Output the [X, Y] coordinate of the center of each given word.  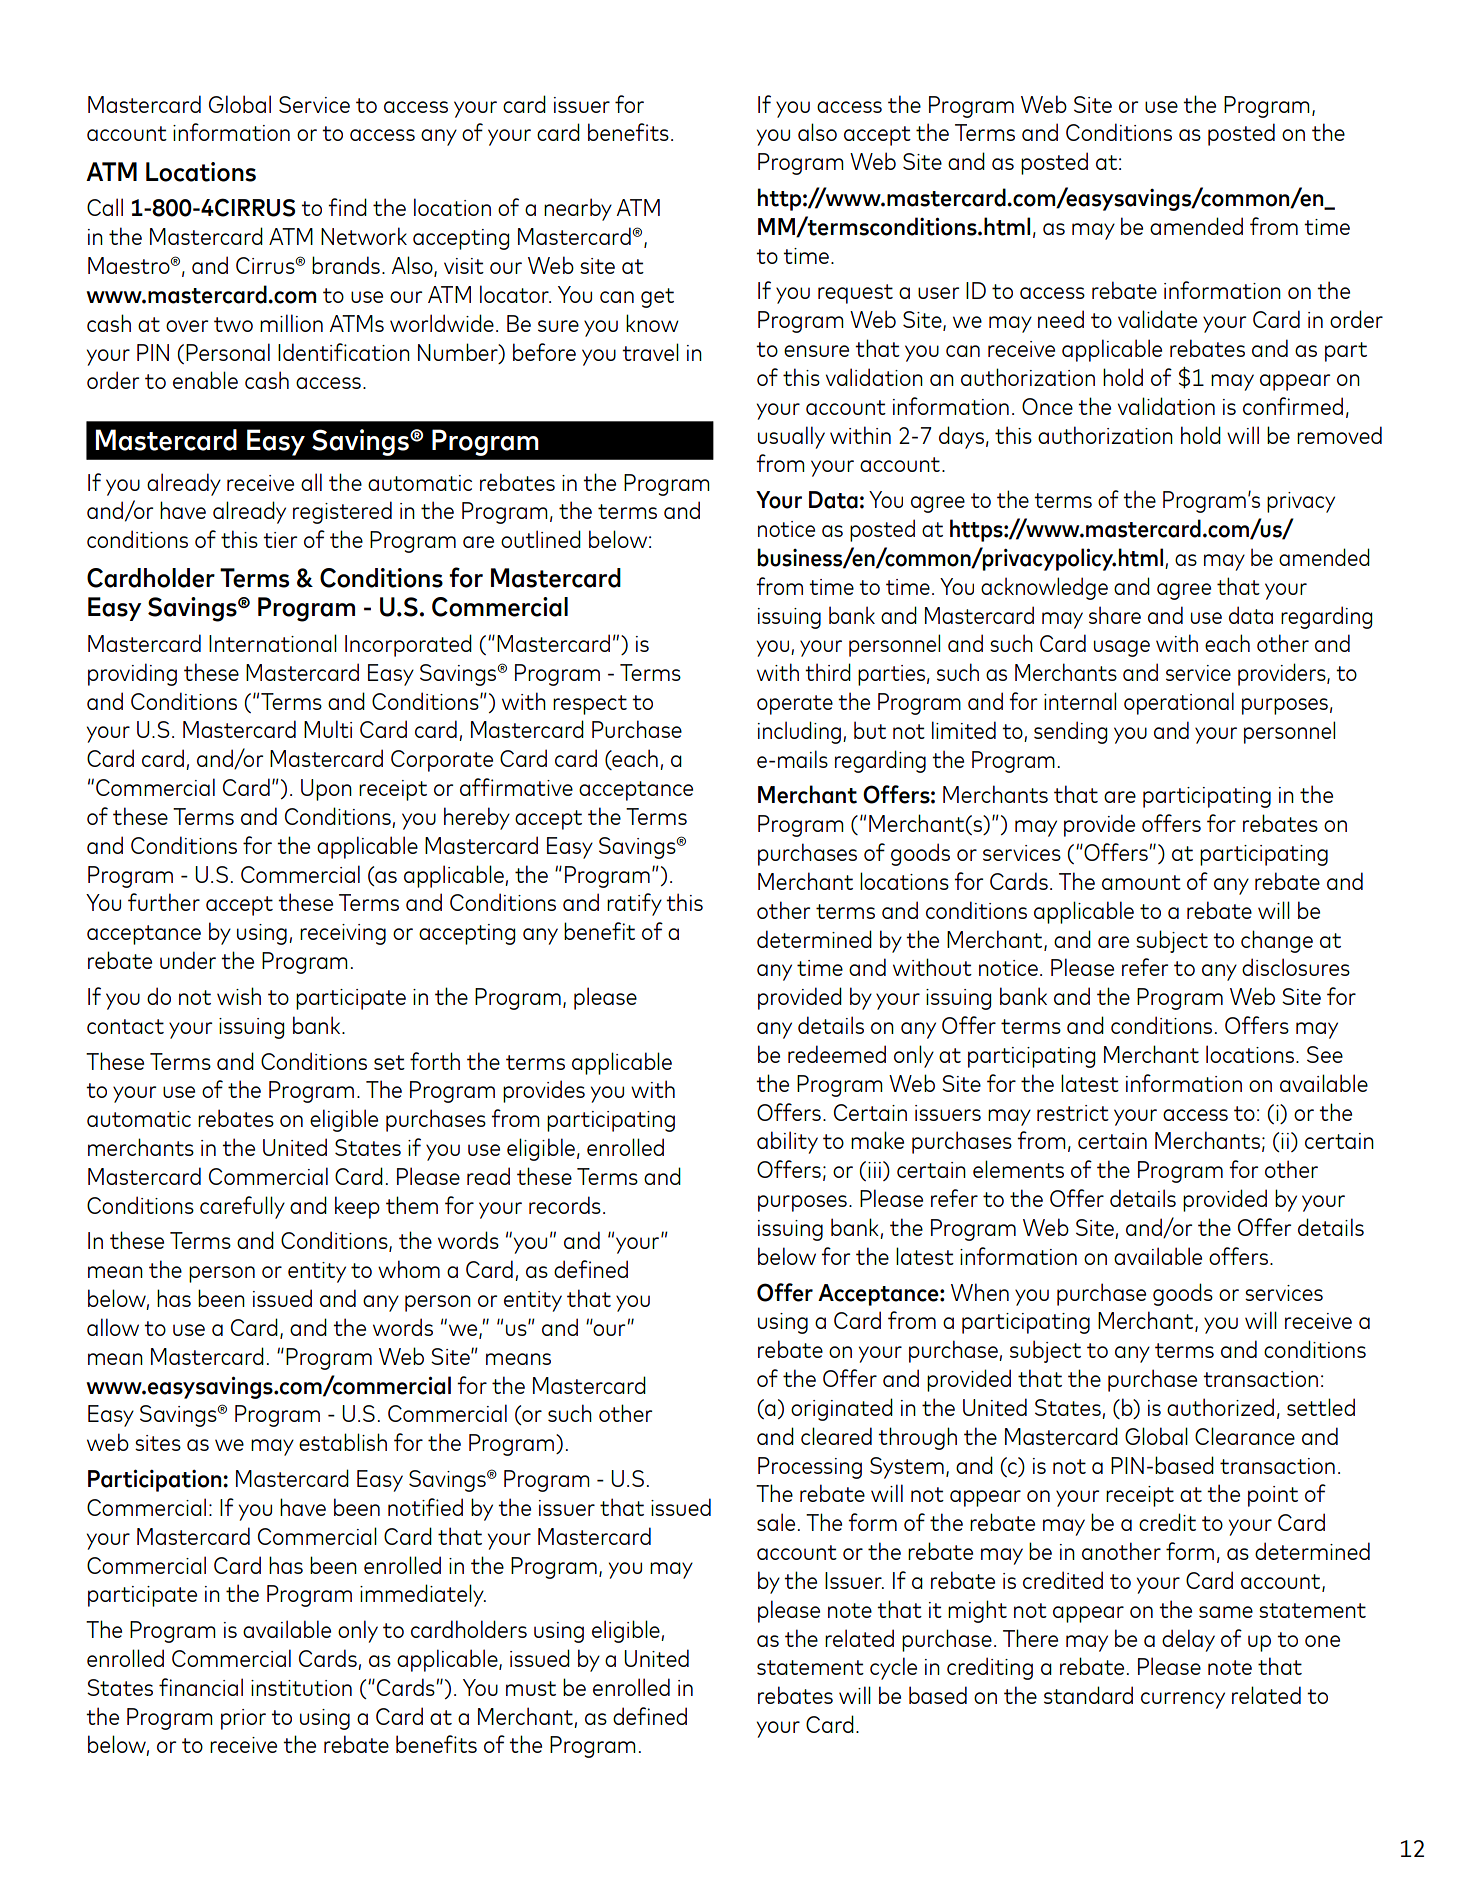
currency [1183, 1700]
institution [301, 1688]
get [657, 298]
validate [1157, 319]
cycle [893, 1668]
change [1277, 941]
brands [346, 265]
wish [239, 996]
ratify [634, 904]
